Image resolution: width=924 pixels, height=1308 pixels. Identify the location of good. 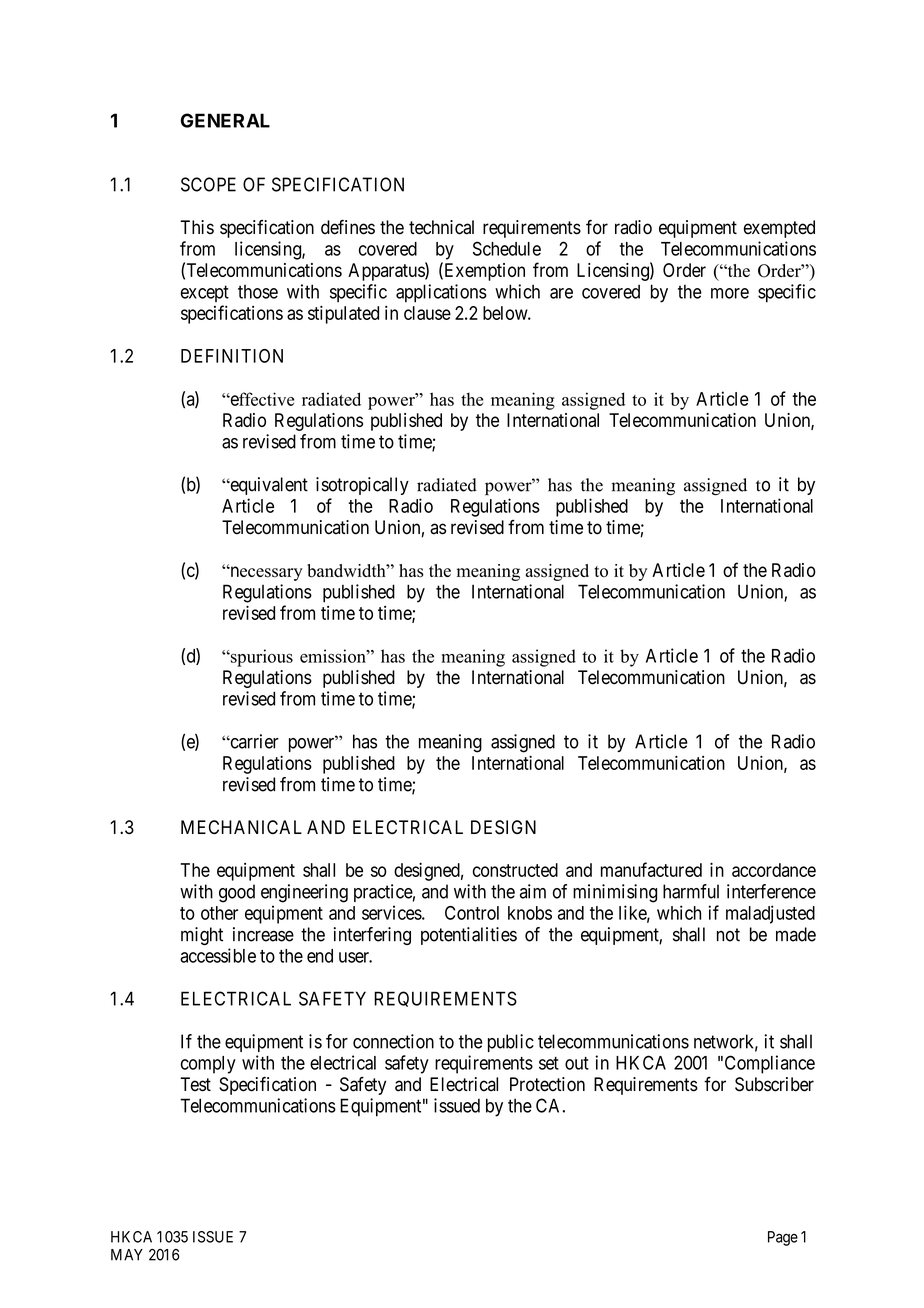
(237, 893).
